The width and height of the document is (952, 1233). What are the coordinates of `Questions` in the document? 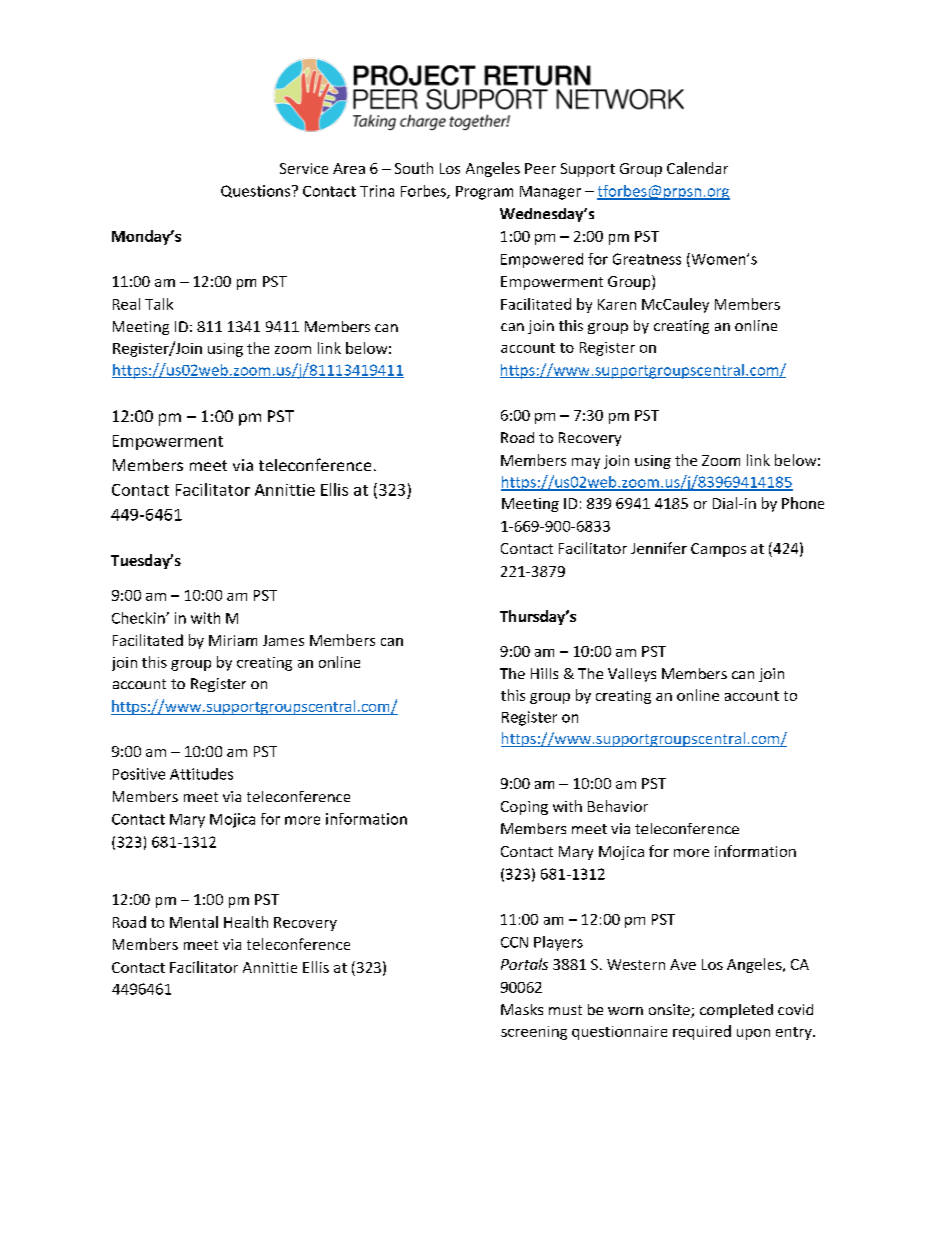 It's located at (257, 191).
